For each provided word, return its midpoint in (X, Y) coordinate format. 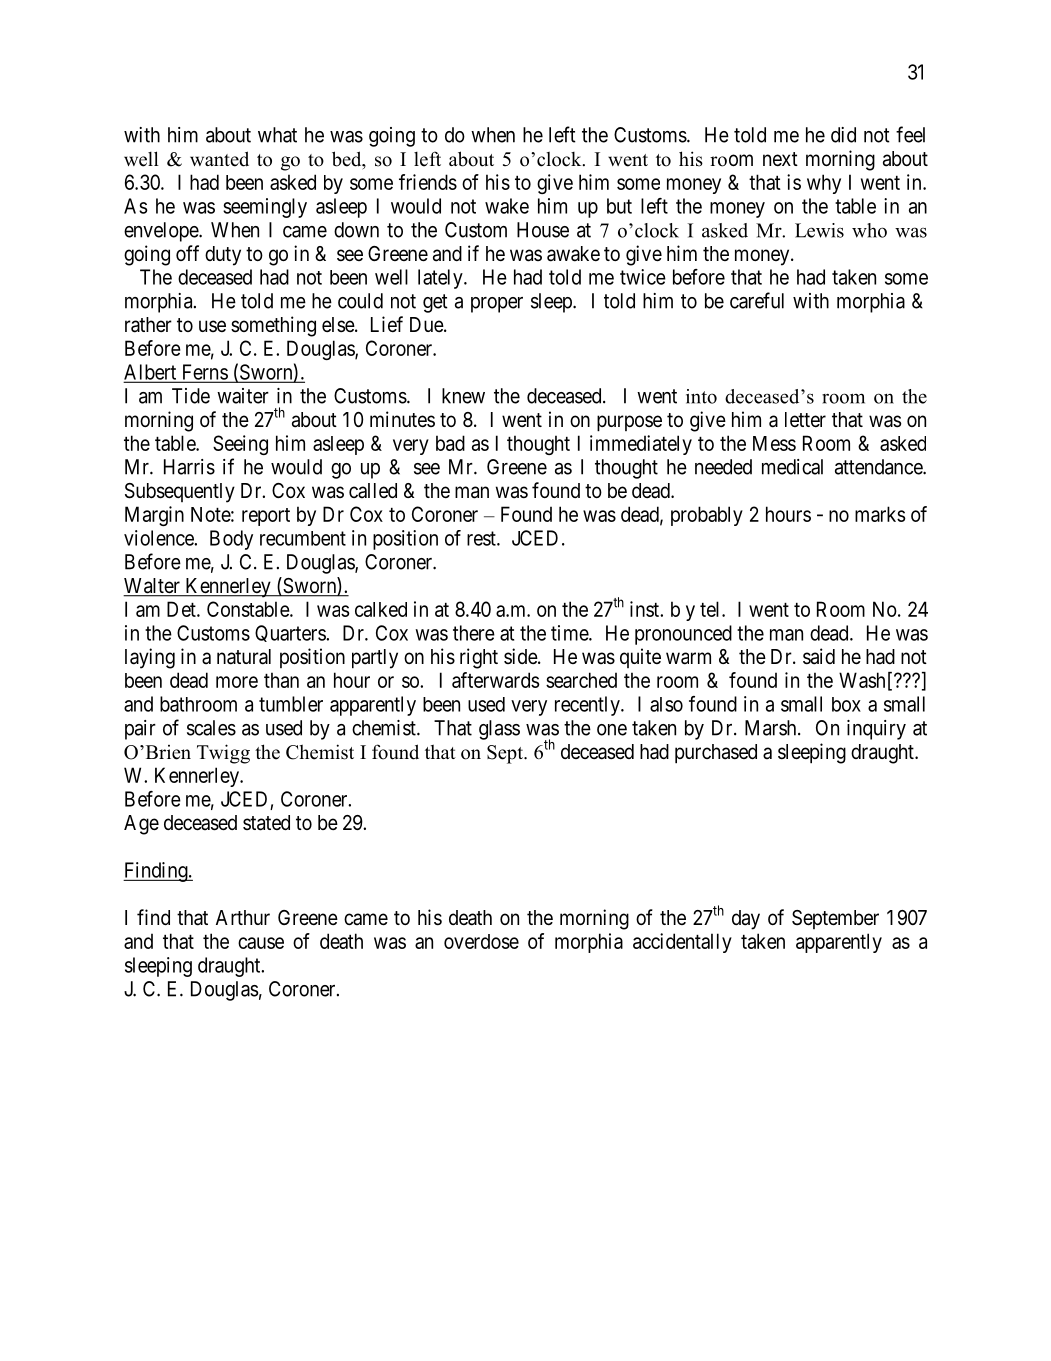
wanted (219, 159)
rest (482, 538)
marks (880, 514)
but (619, 206)
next (780, 159)
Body (231, 540)
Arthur (243, 917)
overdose (481, 941)
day (746, 920)
